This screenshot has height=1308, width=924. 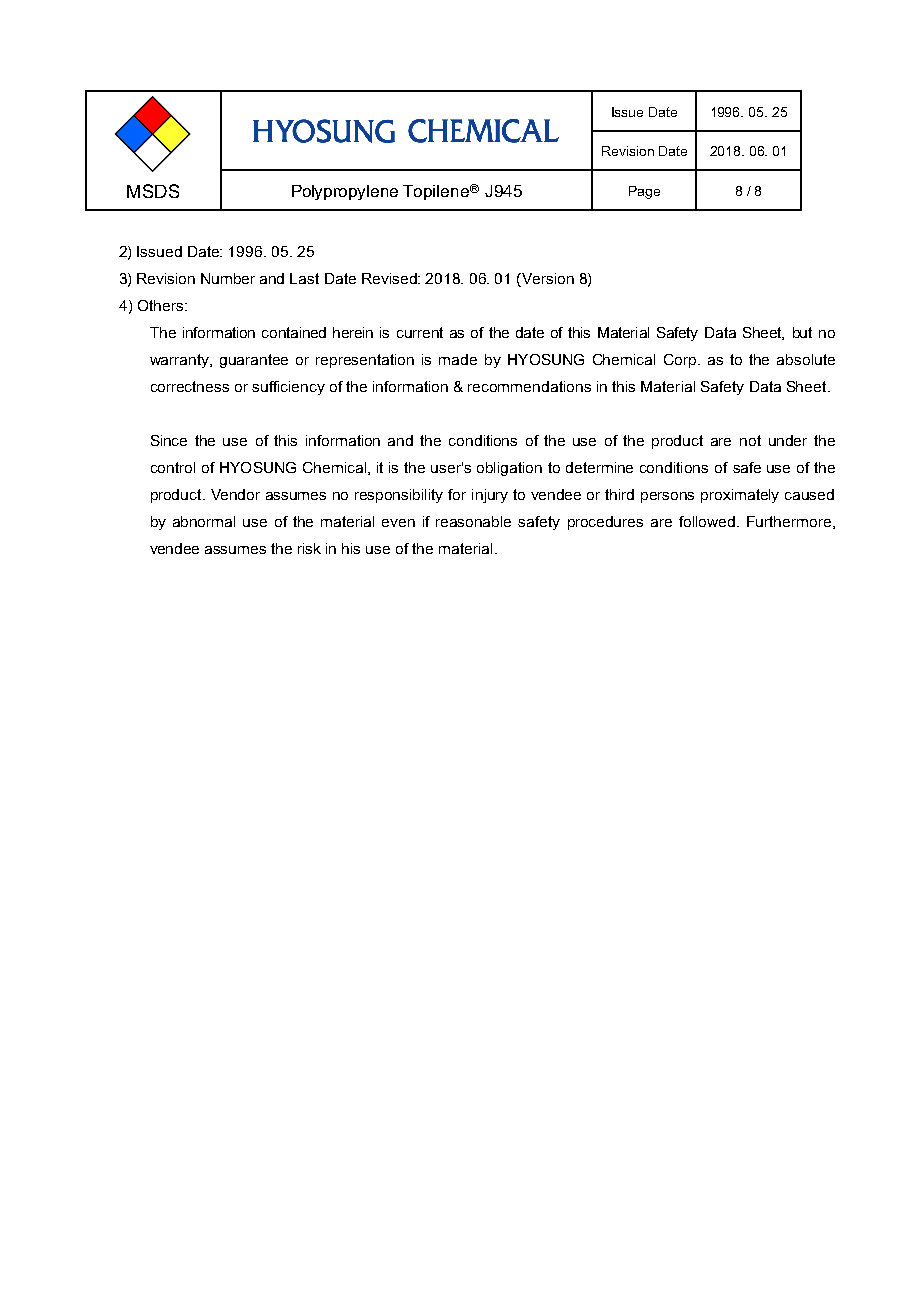 I want to click on MSDS, so click(x=153, y=191).
